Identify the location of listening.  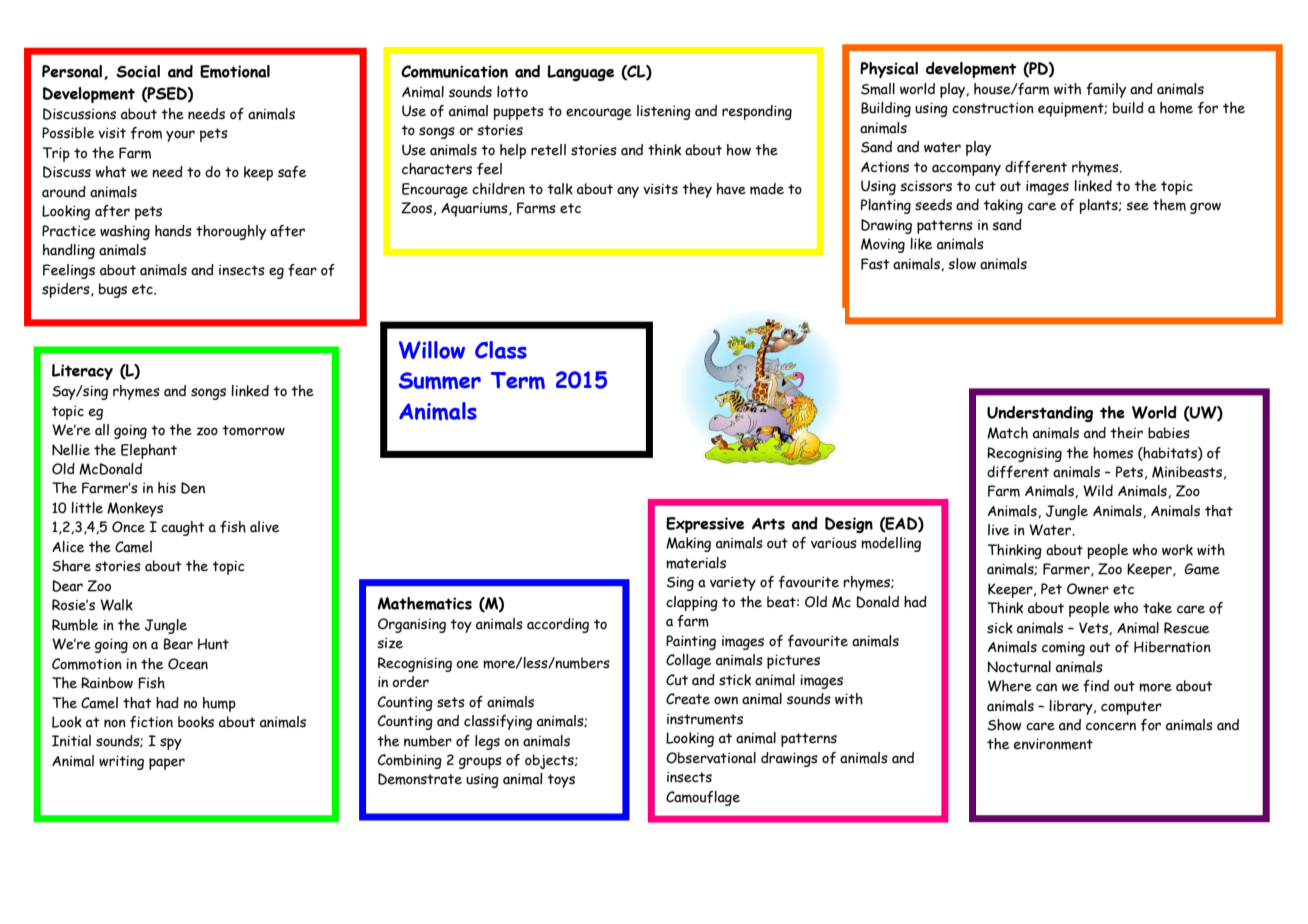
(664, 112).
